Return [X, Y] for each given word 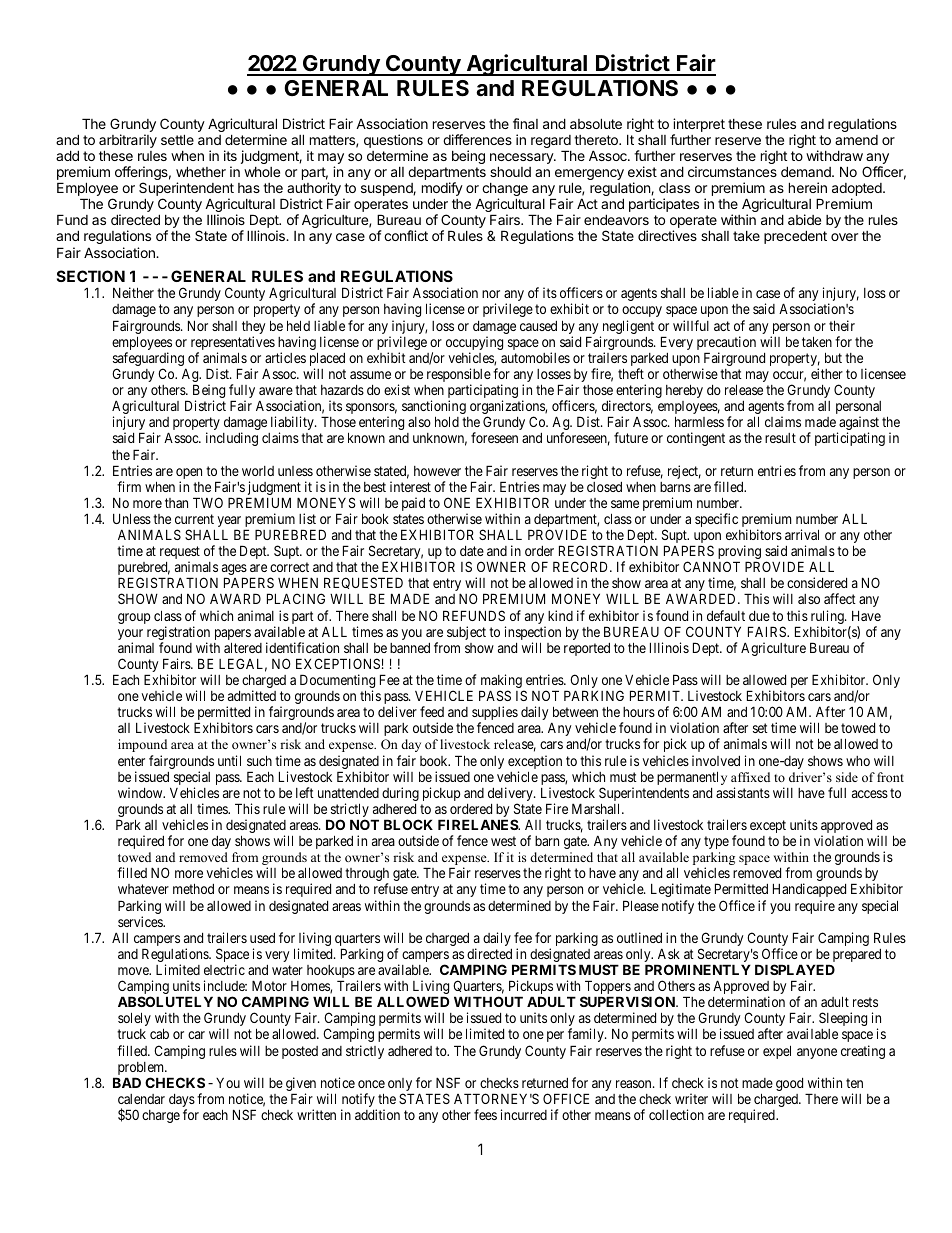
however [437, 471]
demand [807, 171]
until [229, 760]
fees [485, 1114]
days [182, 1102]
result [780, 438]
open [189, 475]
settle [177, 139]
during [400, 794]
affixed [750, 777]
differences [477, 139]
